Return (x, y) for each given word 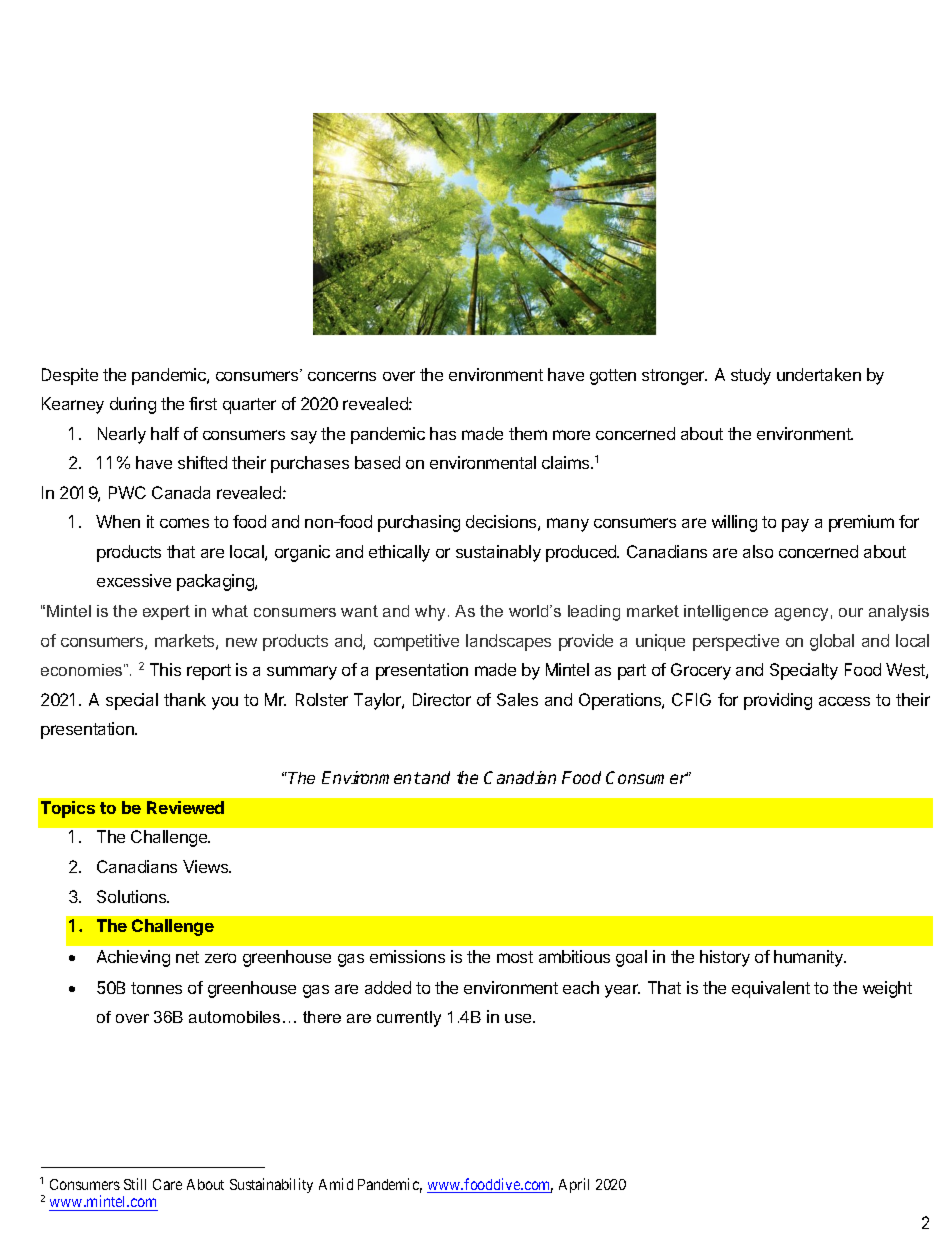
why (432, 613)
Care (167, 1184)
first (203, 403)
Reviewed (185, 807)
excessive (134, 580)
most (515, 957)
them (528, 433)
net (187, 957)
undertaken (819, 374)
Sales (517, 699)
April (574, 1185)
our (851, 612)
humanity (810, 958)
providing (778, 701)
